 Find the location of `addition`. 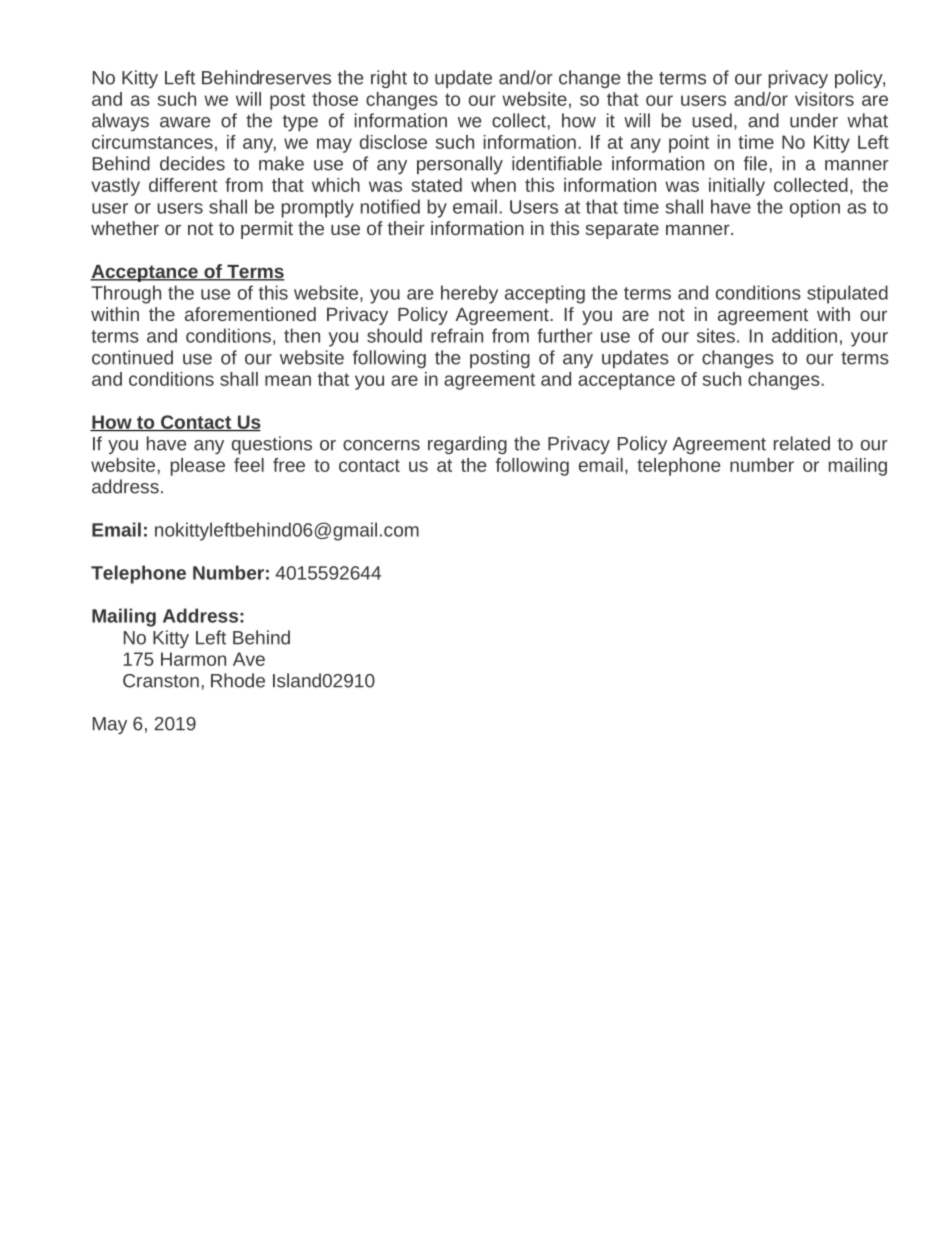

addition is located at coordinates (804, 335).
